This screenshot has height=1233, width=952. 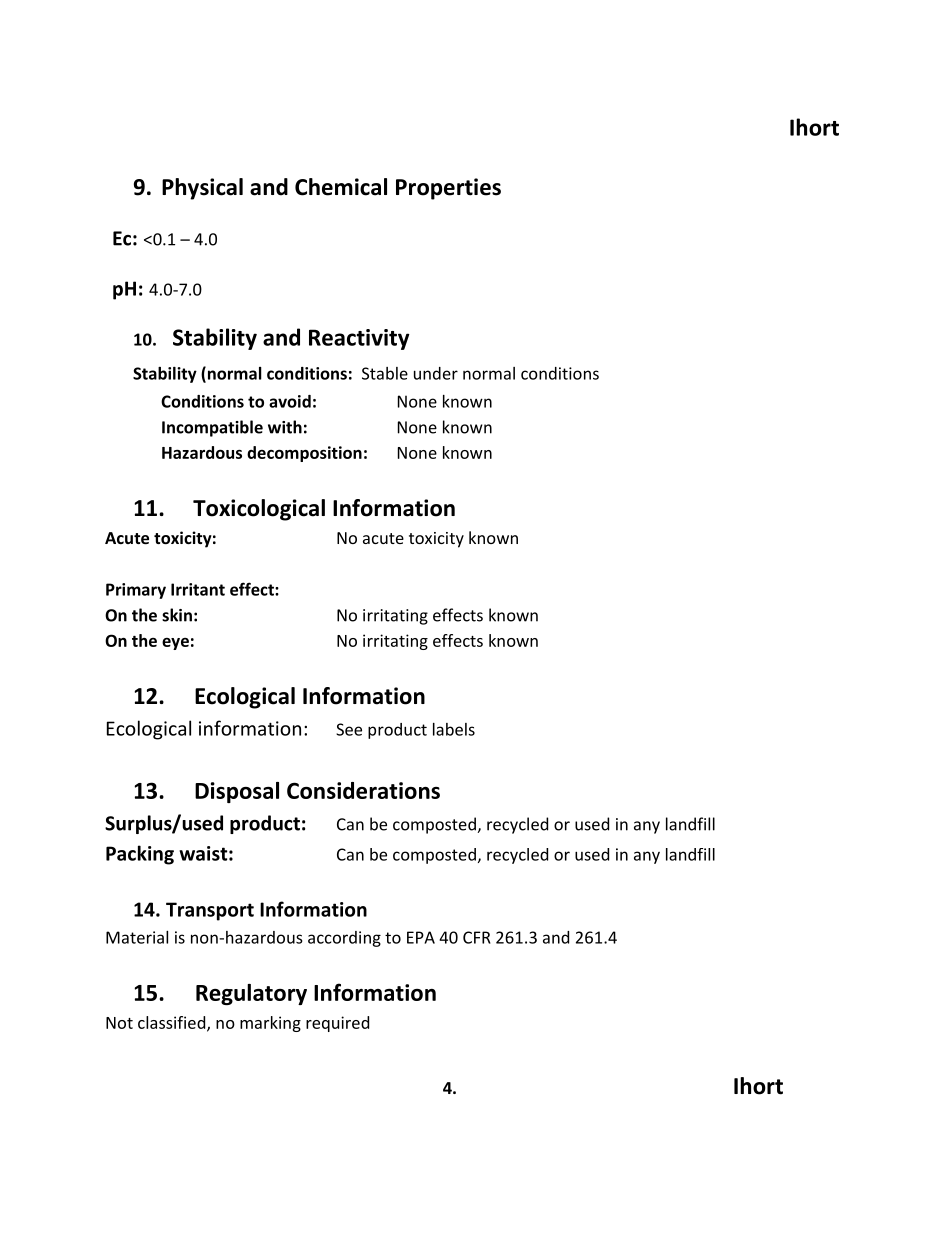 I want to click on under, so click(x=436, y=373).
